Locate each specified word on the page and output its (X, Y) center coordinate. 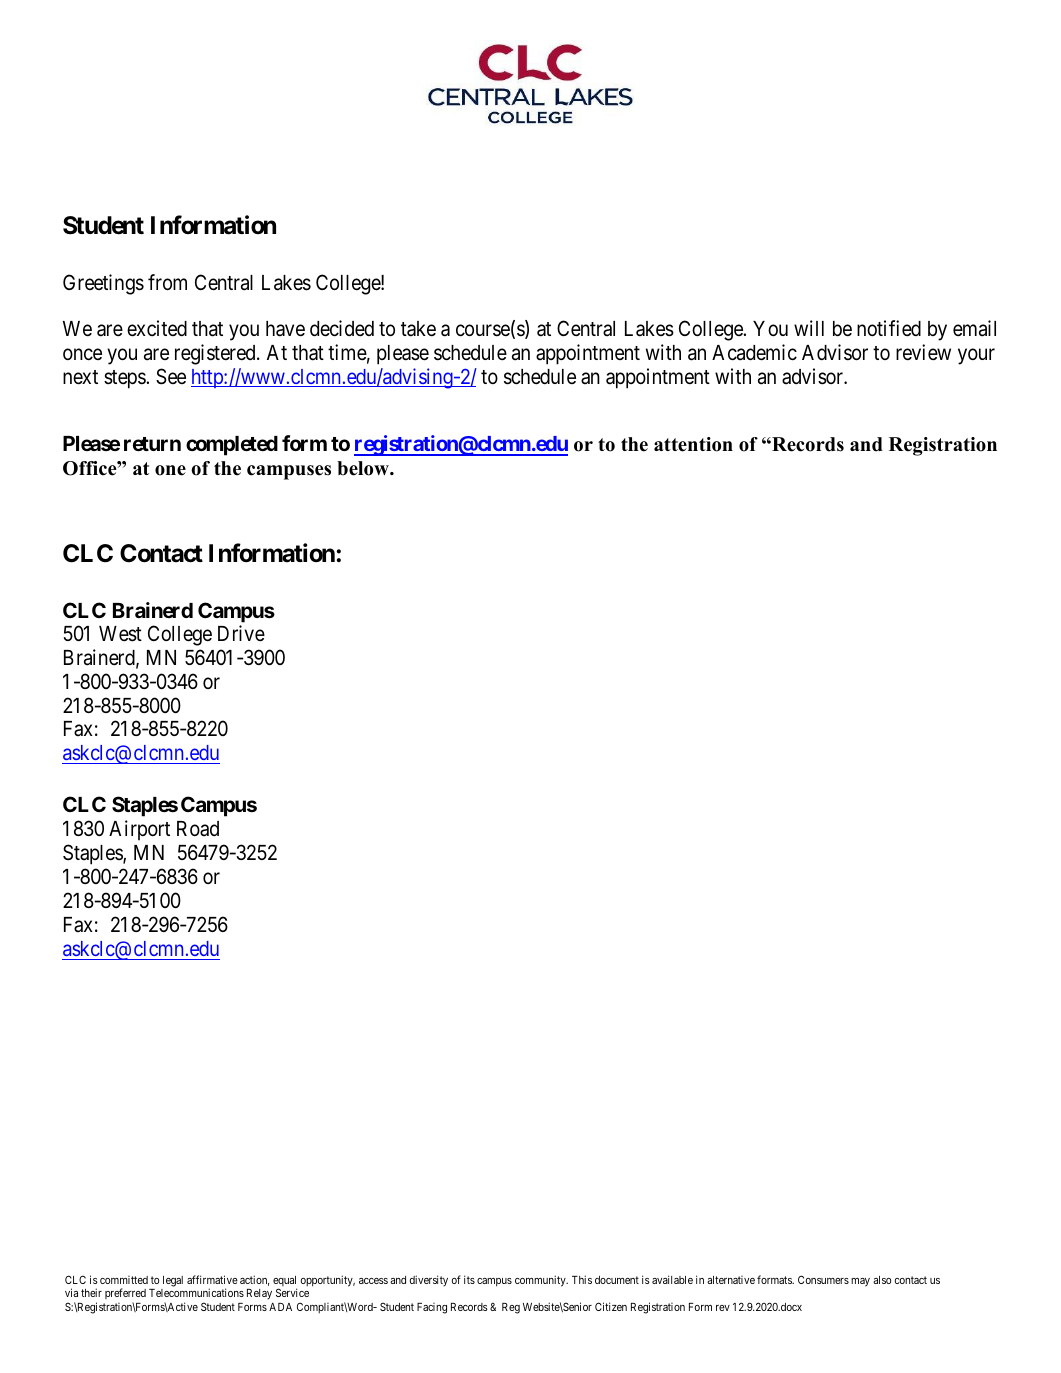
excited (157, 328)
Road (198, 829)
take (418, 329)
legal (173, 1281)
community (541, 1281)
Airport (139, 830)
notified (889, 328)
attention (693, 444)
